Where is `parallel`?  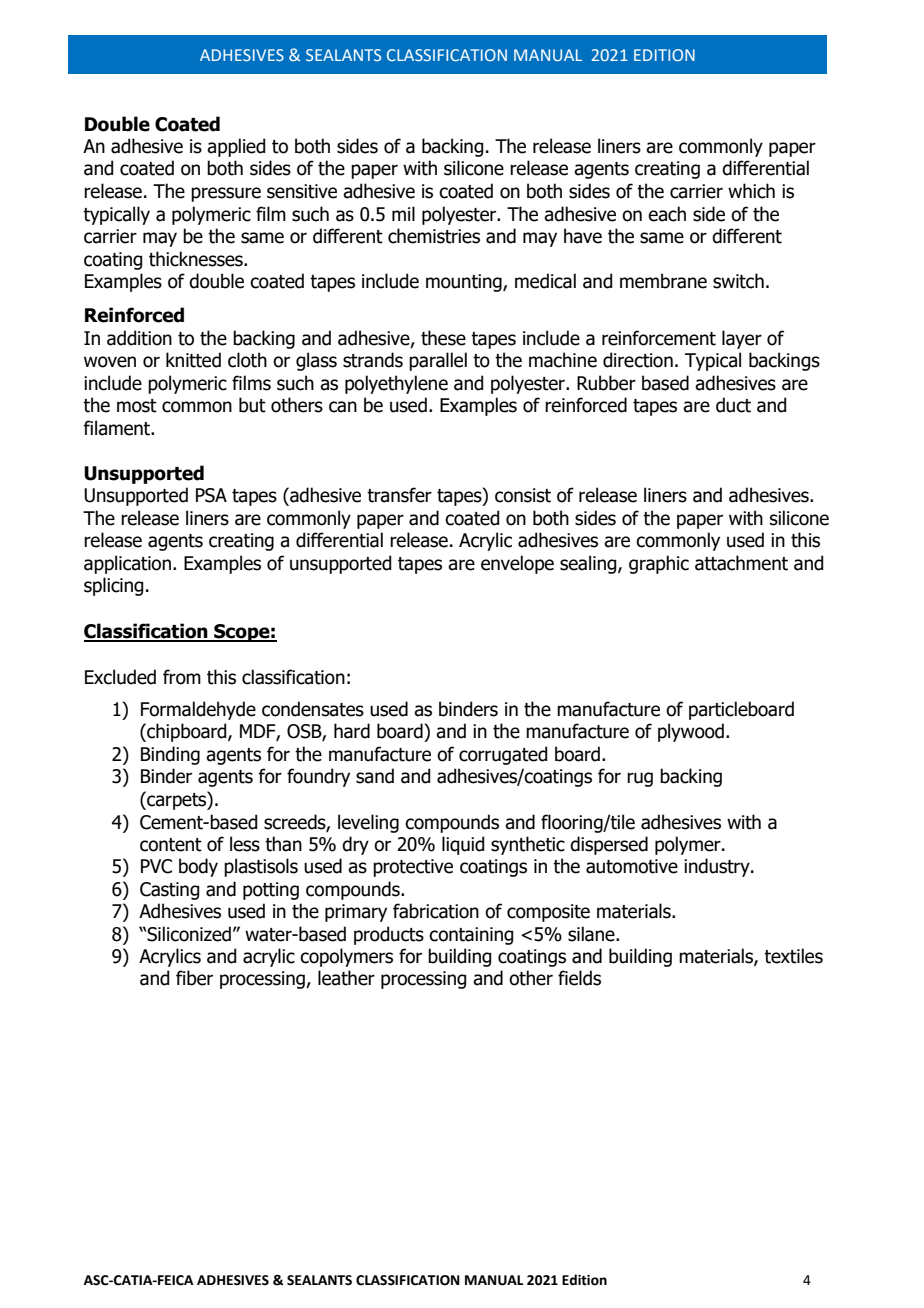 parallel is located at coordinates (438, 361).
